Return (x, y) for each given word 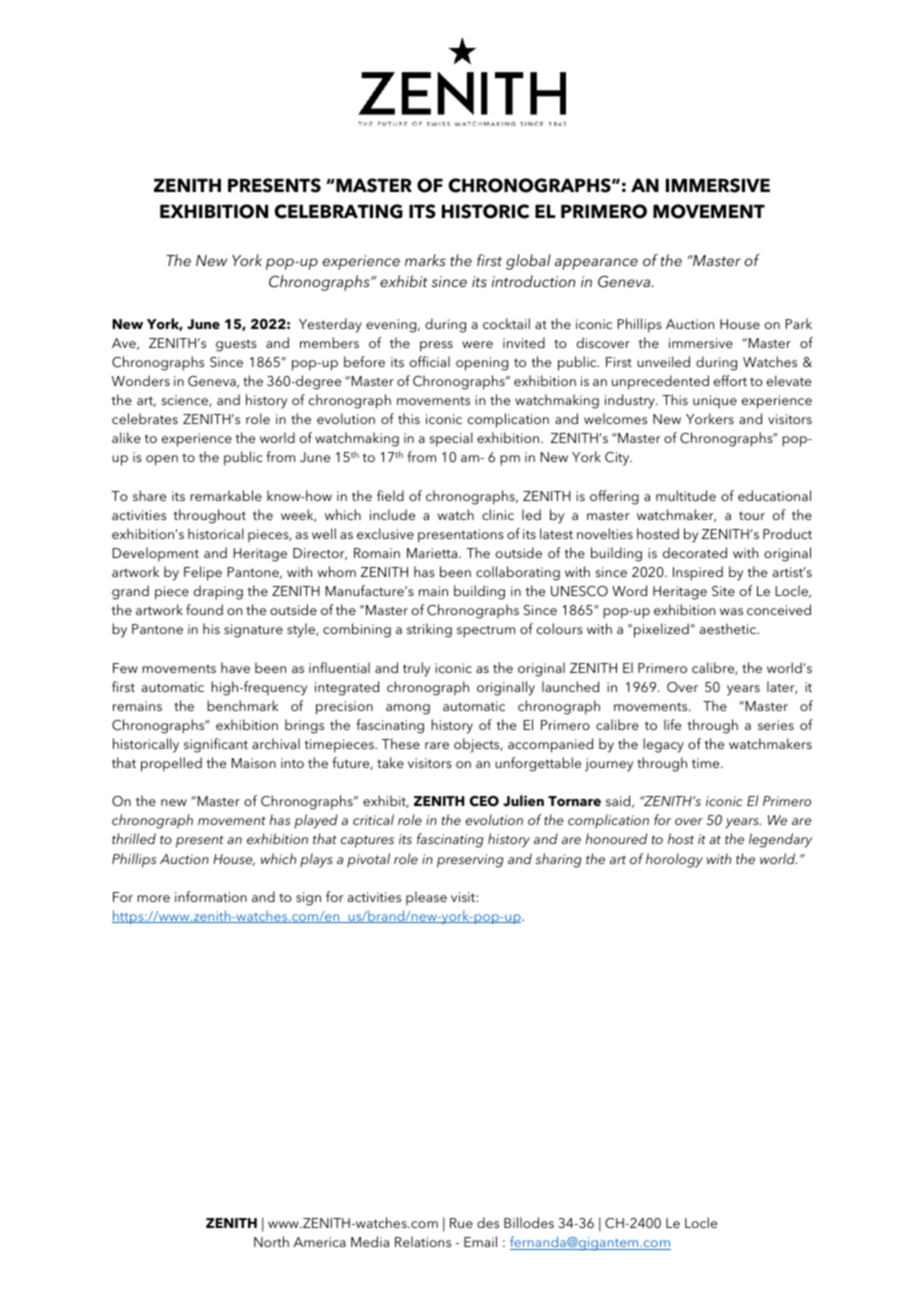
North (271, 1241)
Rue (461, 1223)
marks (425, 260)
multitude (686, 495)
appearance (596, 264)
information (211, 896)
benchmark (242, 705)
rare (437, 745)
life (672, 724)
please (426, 898)
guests (236, 345)
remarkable (226, 495)
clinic (498, 514)
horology (674, 860)
